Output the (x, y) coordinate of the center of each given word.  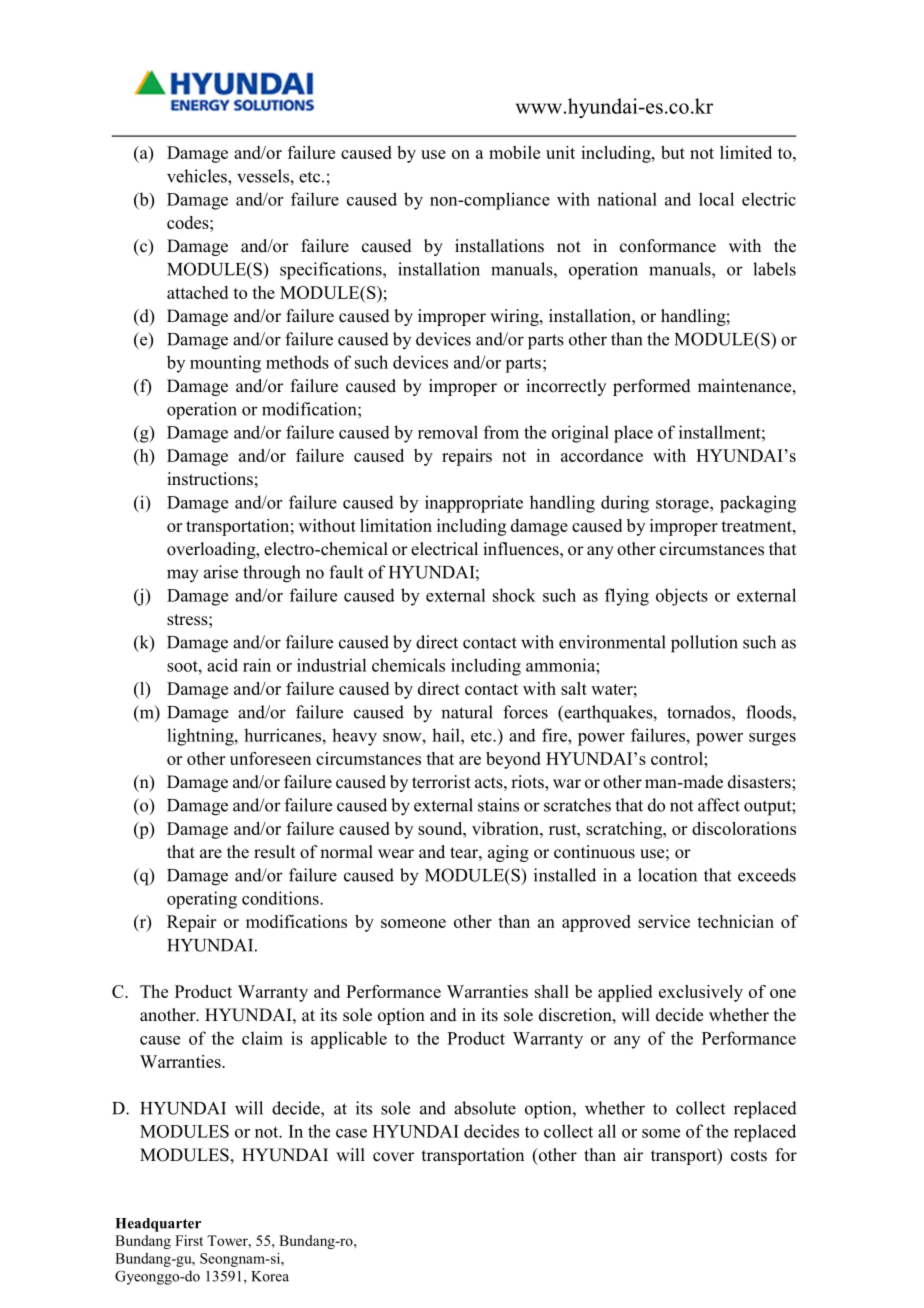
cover (393, 1157)
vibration (506, 828)
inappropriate (474, 504)
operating (202, 900)
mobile (514, 152)
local (716, 199)
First (189, 1240)
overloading (212, 550)
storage (683, 505)
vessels (264, 176)
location (667, 875)
